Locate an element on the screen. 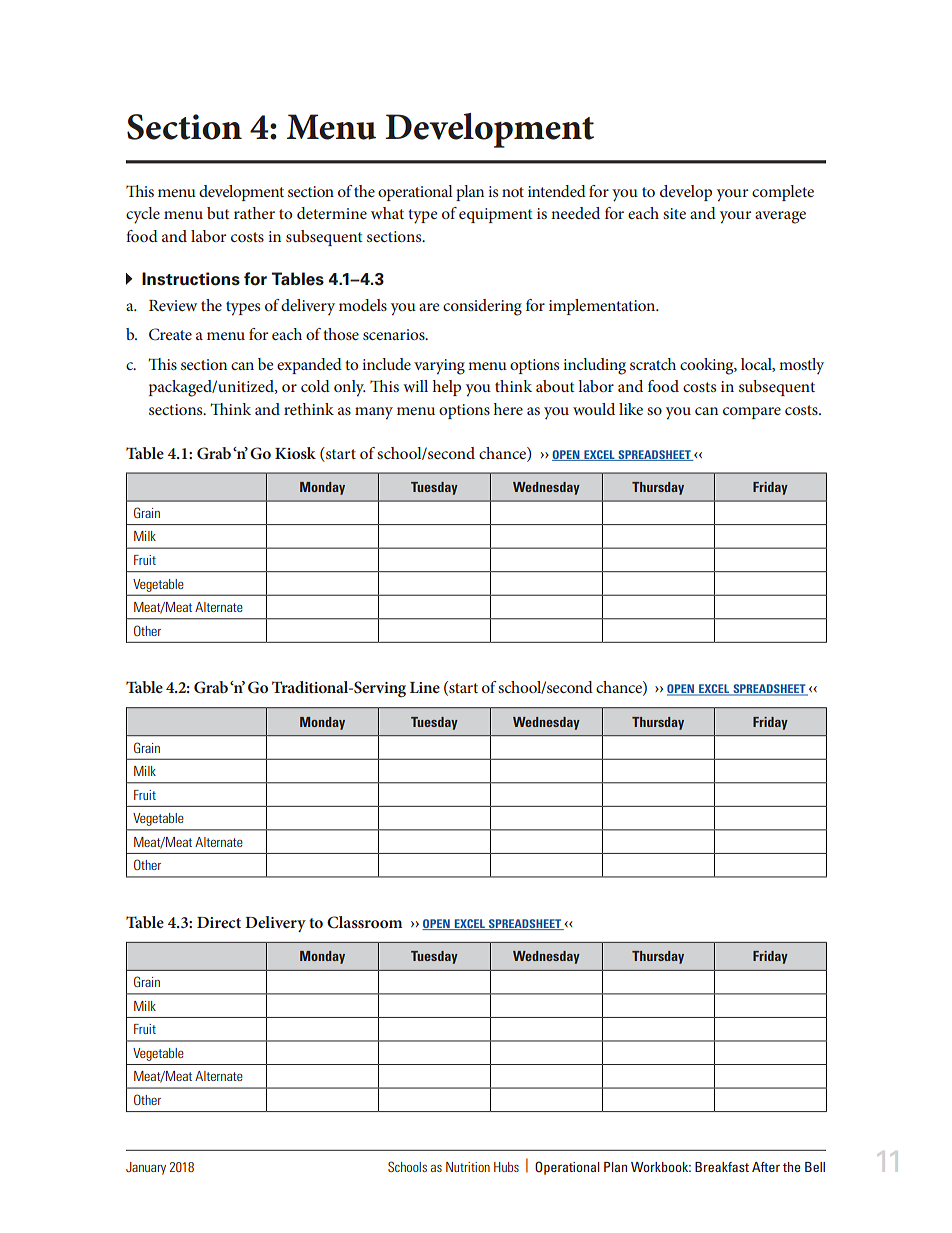 The image size is (952, 1233). Line is located at coordinates (425, 687).
